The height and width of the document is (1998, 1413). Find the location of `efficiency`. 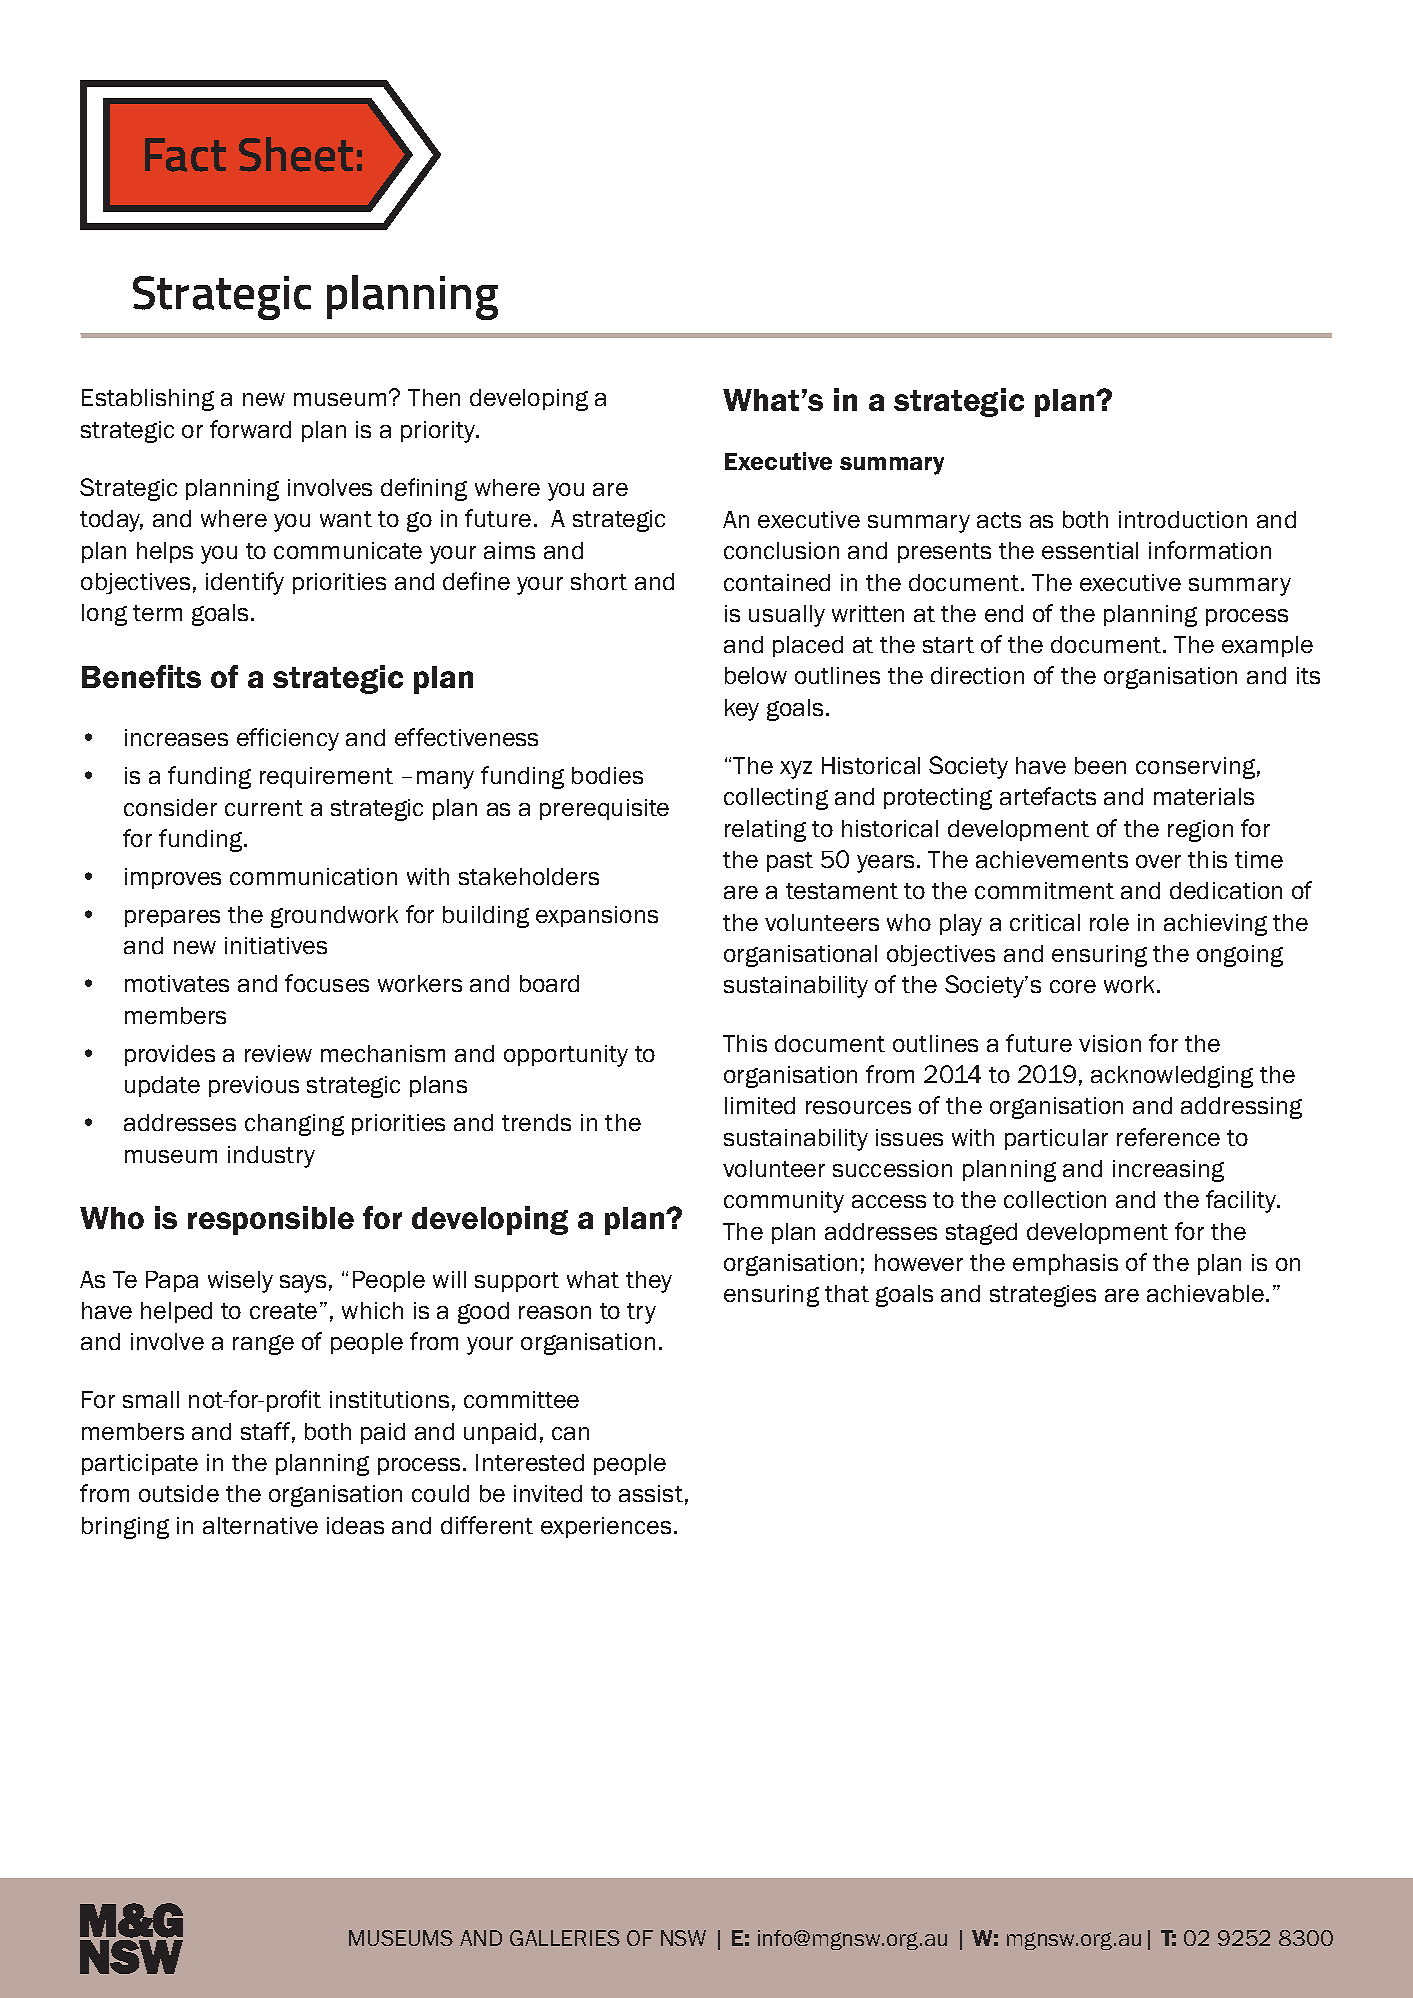

efficiency is located at coordinates (288, 739).
